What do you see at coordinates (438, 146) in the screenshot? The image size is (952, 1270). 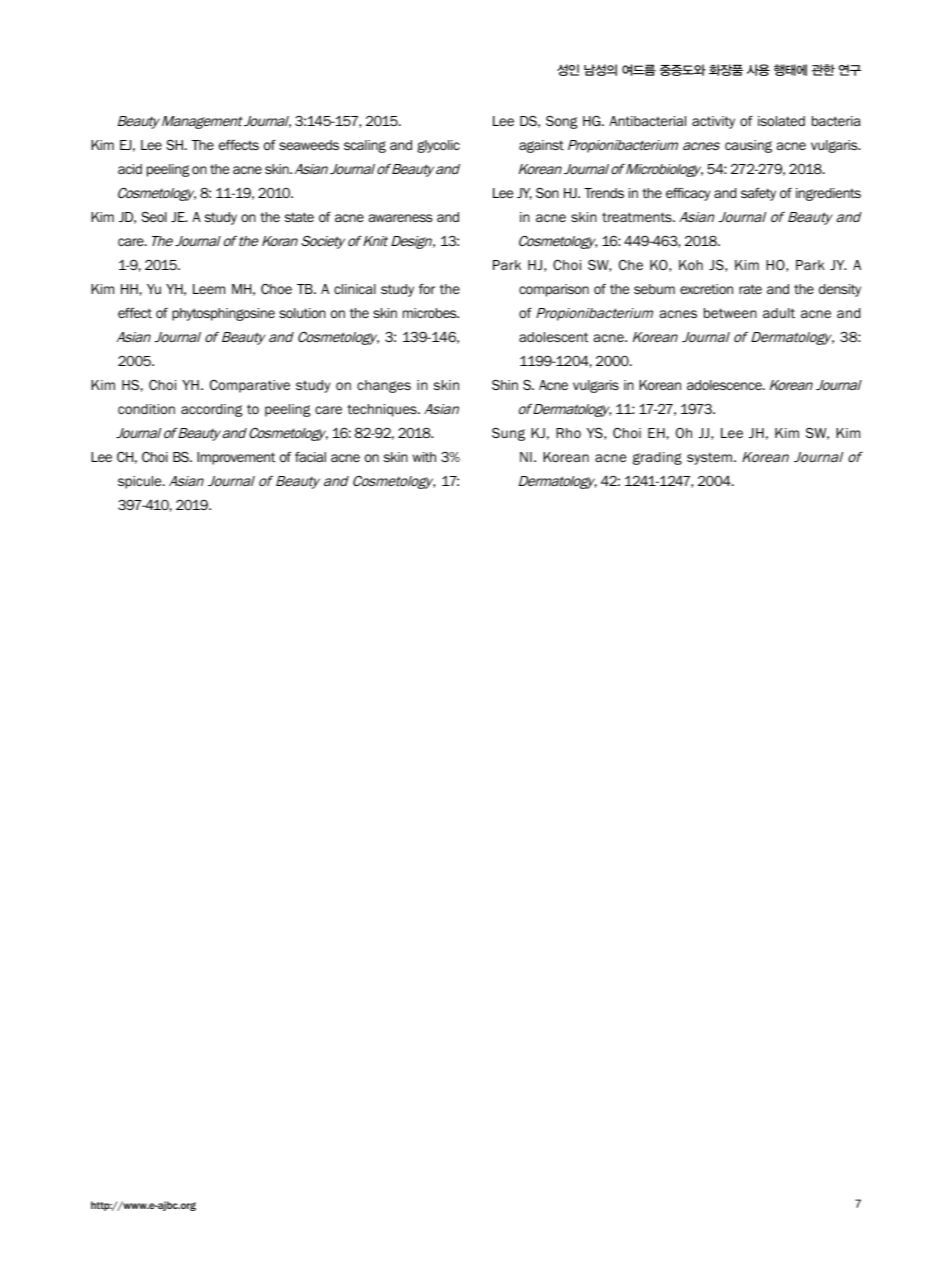 I see `glycolic` at bounding box center [438, 146].
